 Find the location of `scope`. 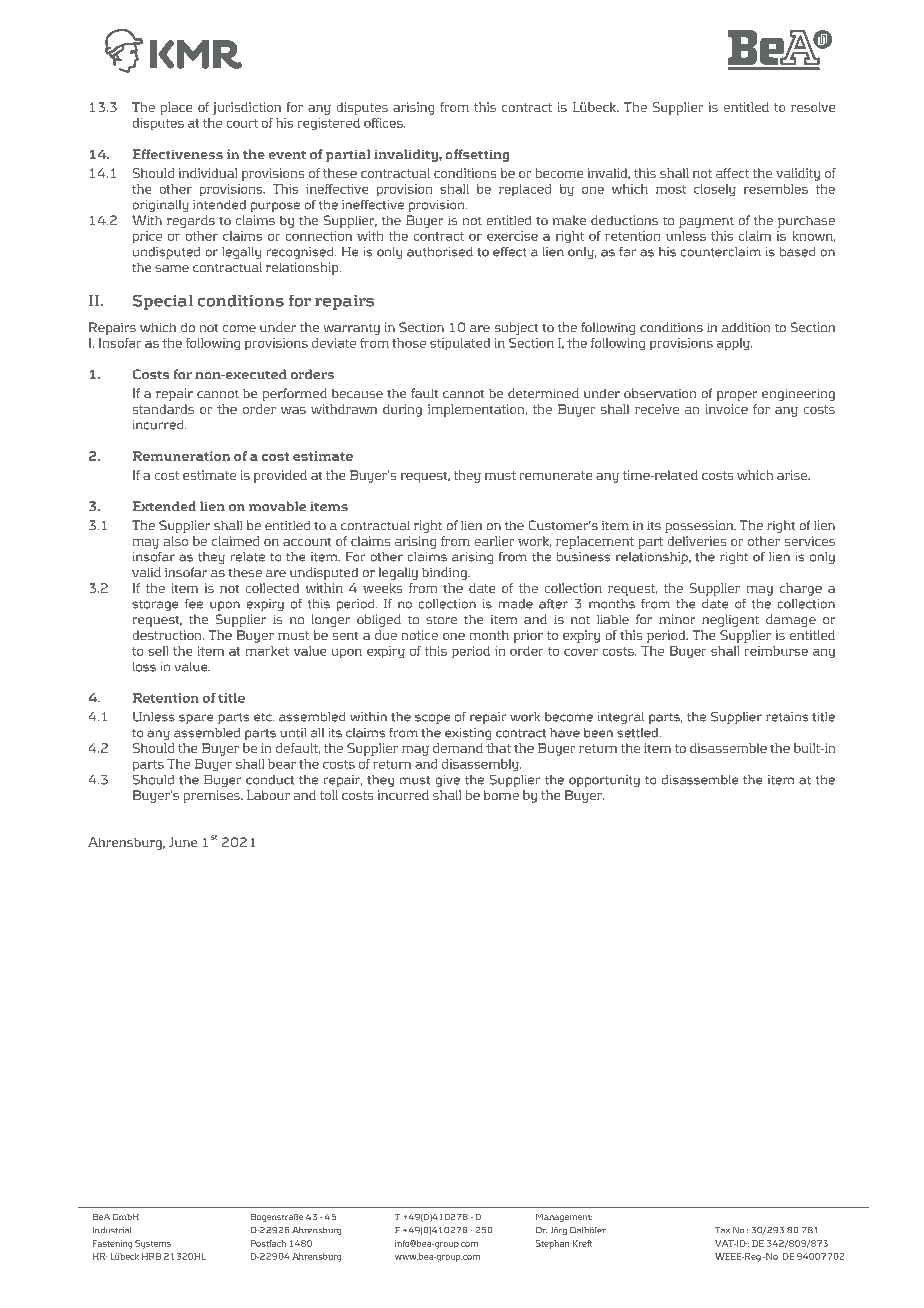

scope is located at coordinates (433, 719).
